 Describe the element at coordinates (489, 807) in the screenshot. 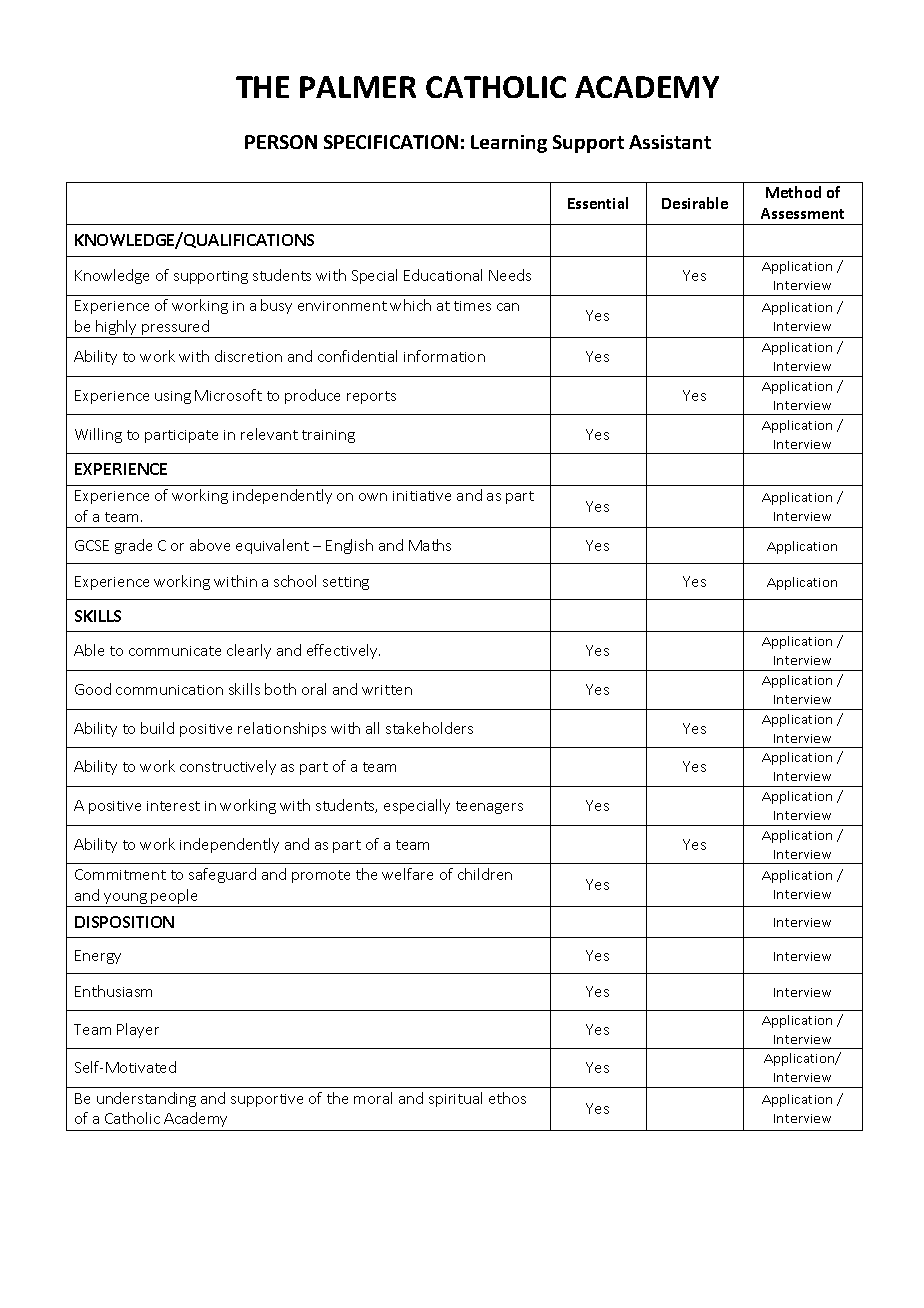

I see `teenagers` at that location.
